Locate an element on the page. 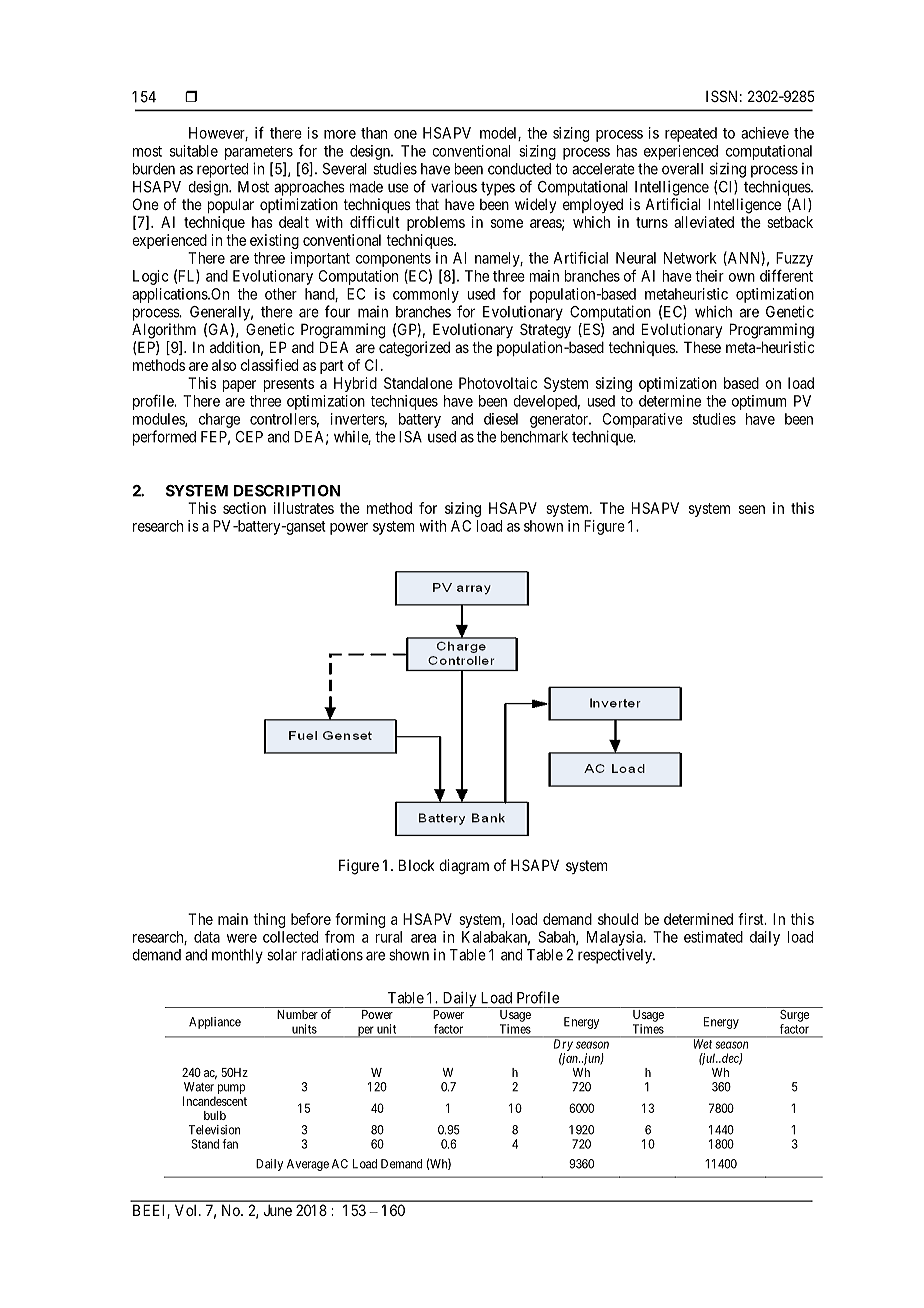 This page has width=924, height=1308. section is located at coordinates (244, 508).
